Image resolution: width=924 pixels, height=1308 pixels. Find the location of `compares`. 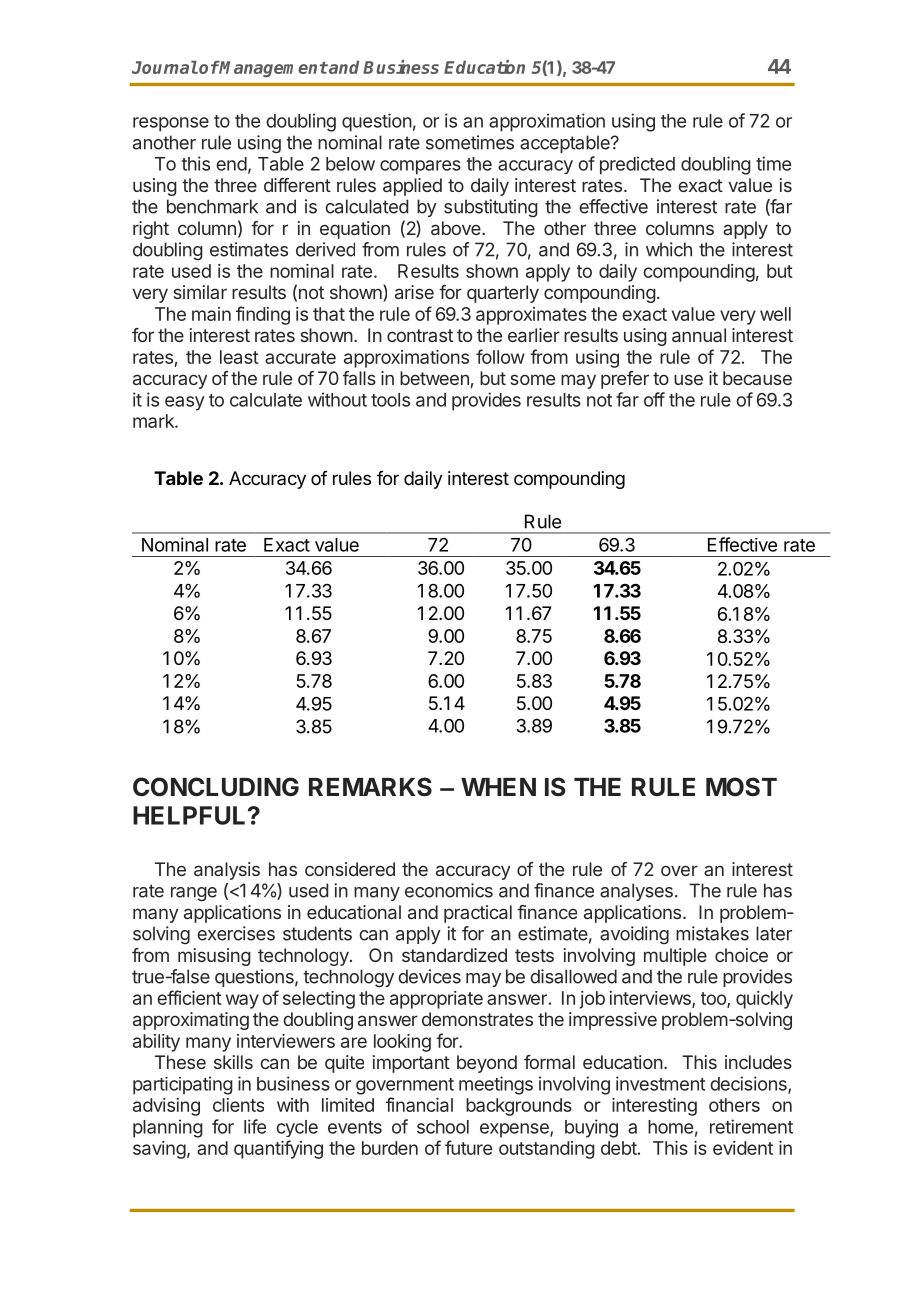

compares is located at coordinates (420, 167).
